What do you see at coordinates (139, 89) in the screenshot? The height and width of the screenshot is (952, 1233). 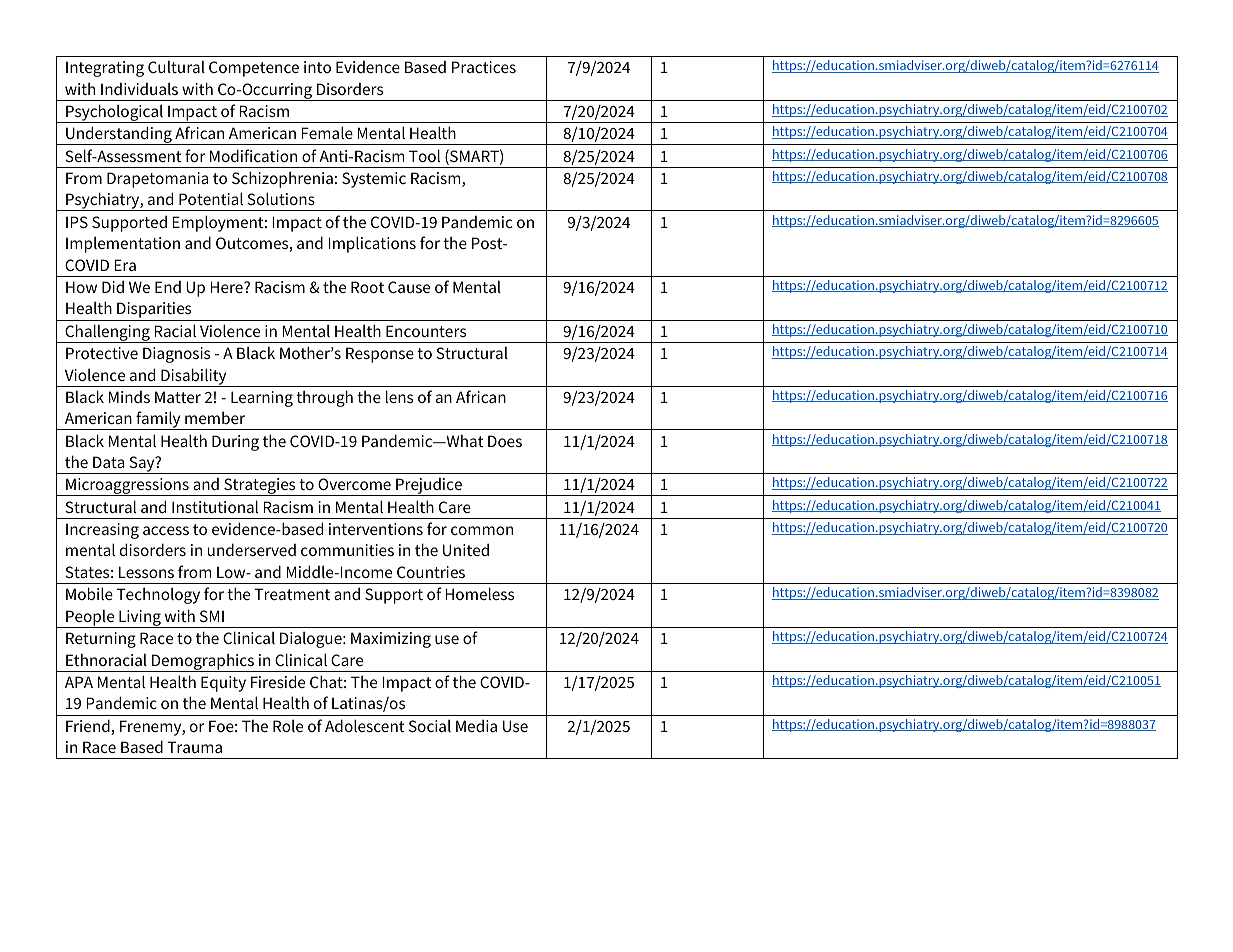 I see `Individuals` at bounding box center [139, 89].
